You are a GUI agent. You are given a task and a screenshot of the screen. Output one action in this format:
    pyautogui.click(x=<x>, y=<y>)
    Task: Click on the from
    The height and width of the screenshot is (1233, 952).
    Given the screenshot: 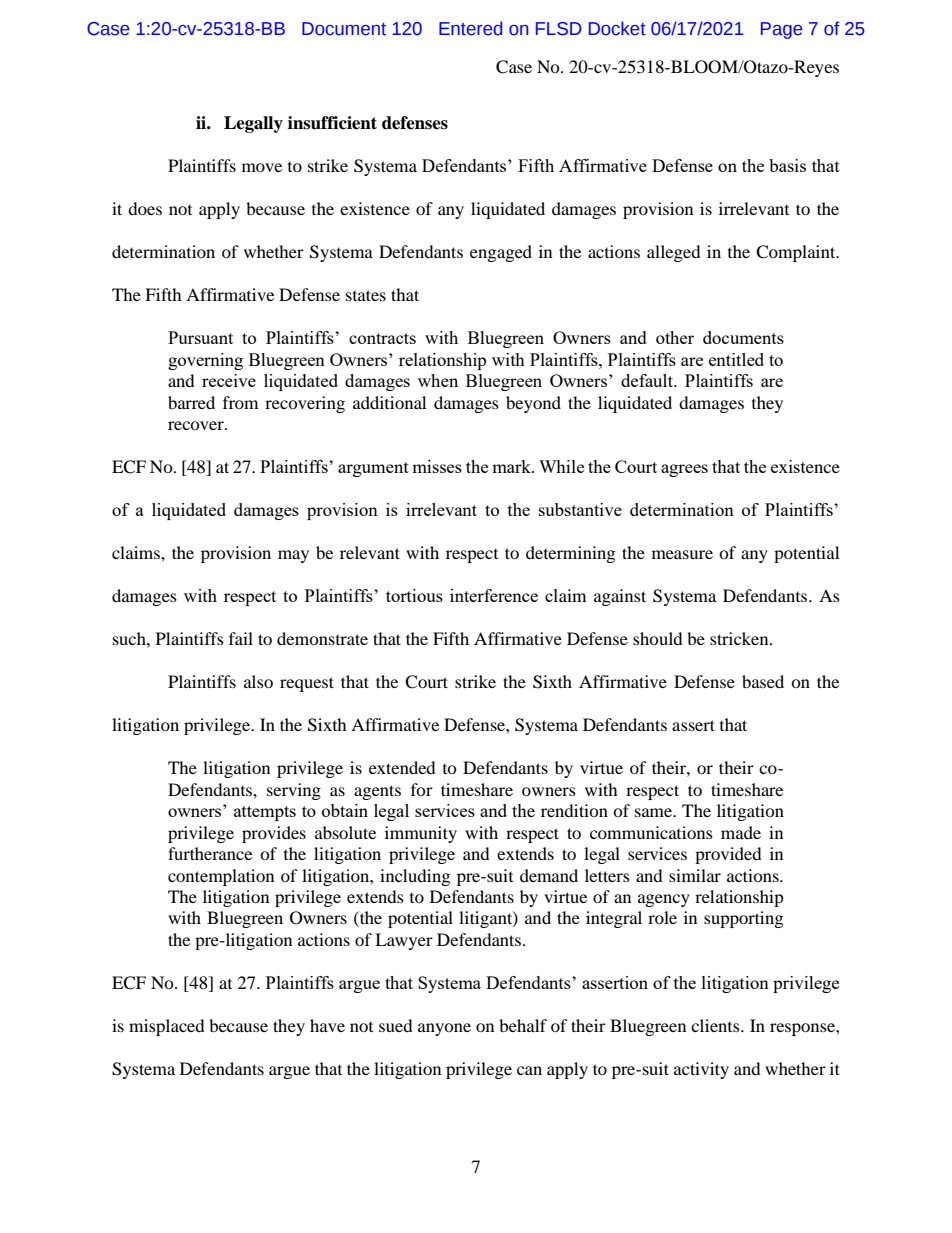 What is the action you would take?
    pyautogui.click(x=240, y=402)
